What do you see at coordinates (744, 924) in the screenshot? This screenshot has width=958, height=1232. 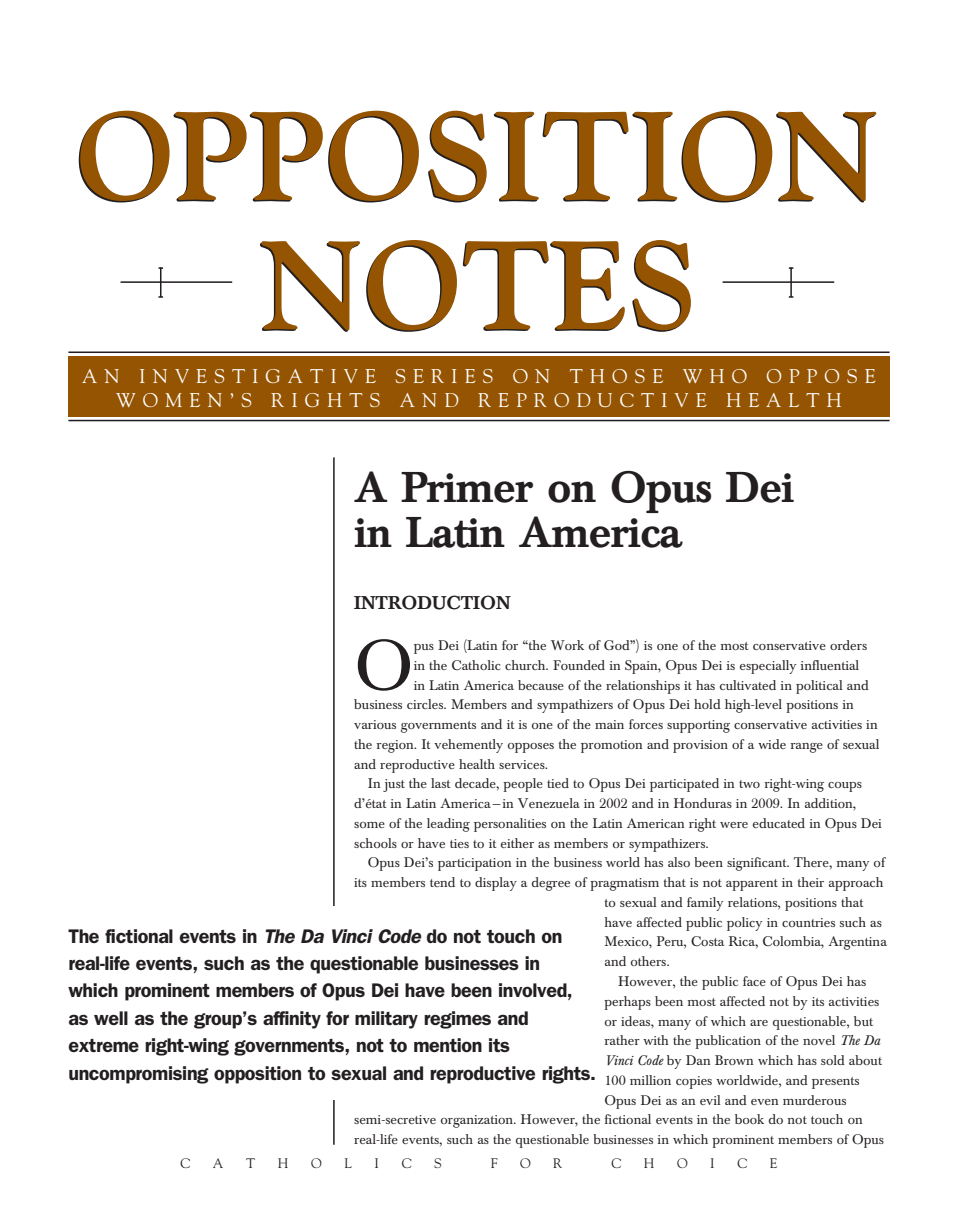 I see `policy` at bounding box center [744, 924].
